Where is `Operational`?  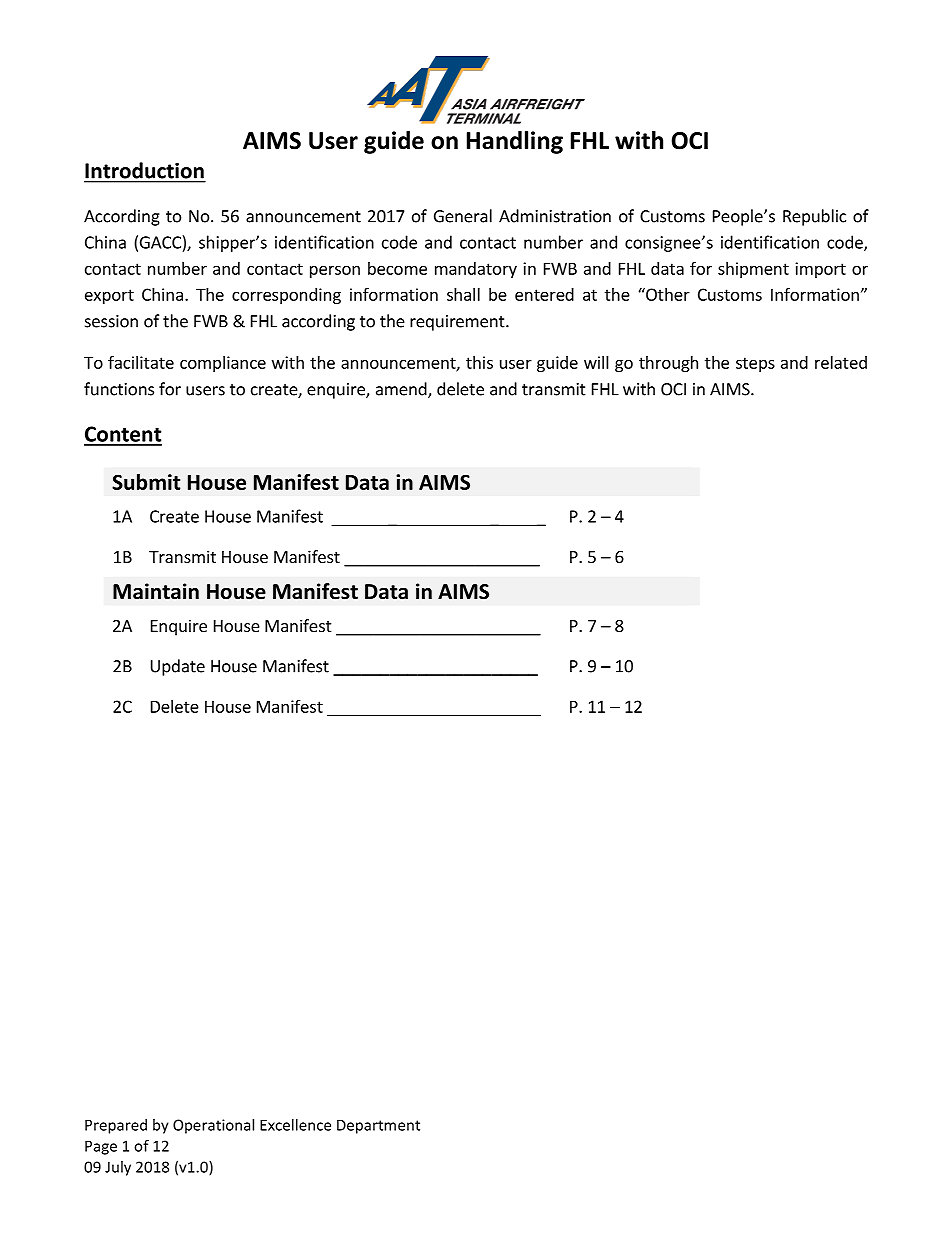 Operational is located at coordinates (213, 1126).
